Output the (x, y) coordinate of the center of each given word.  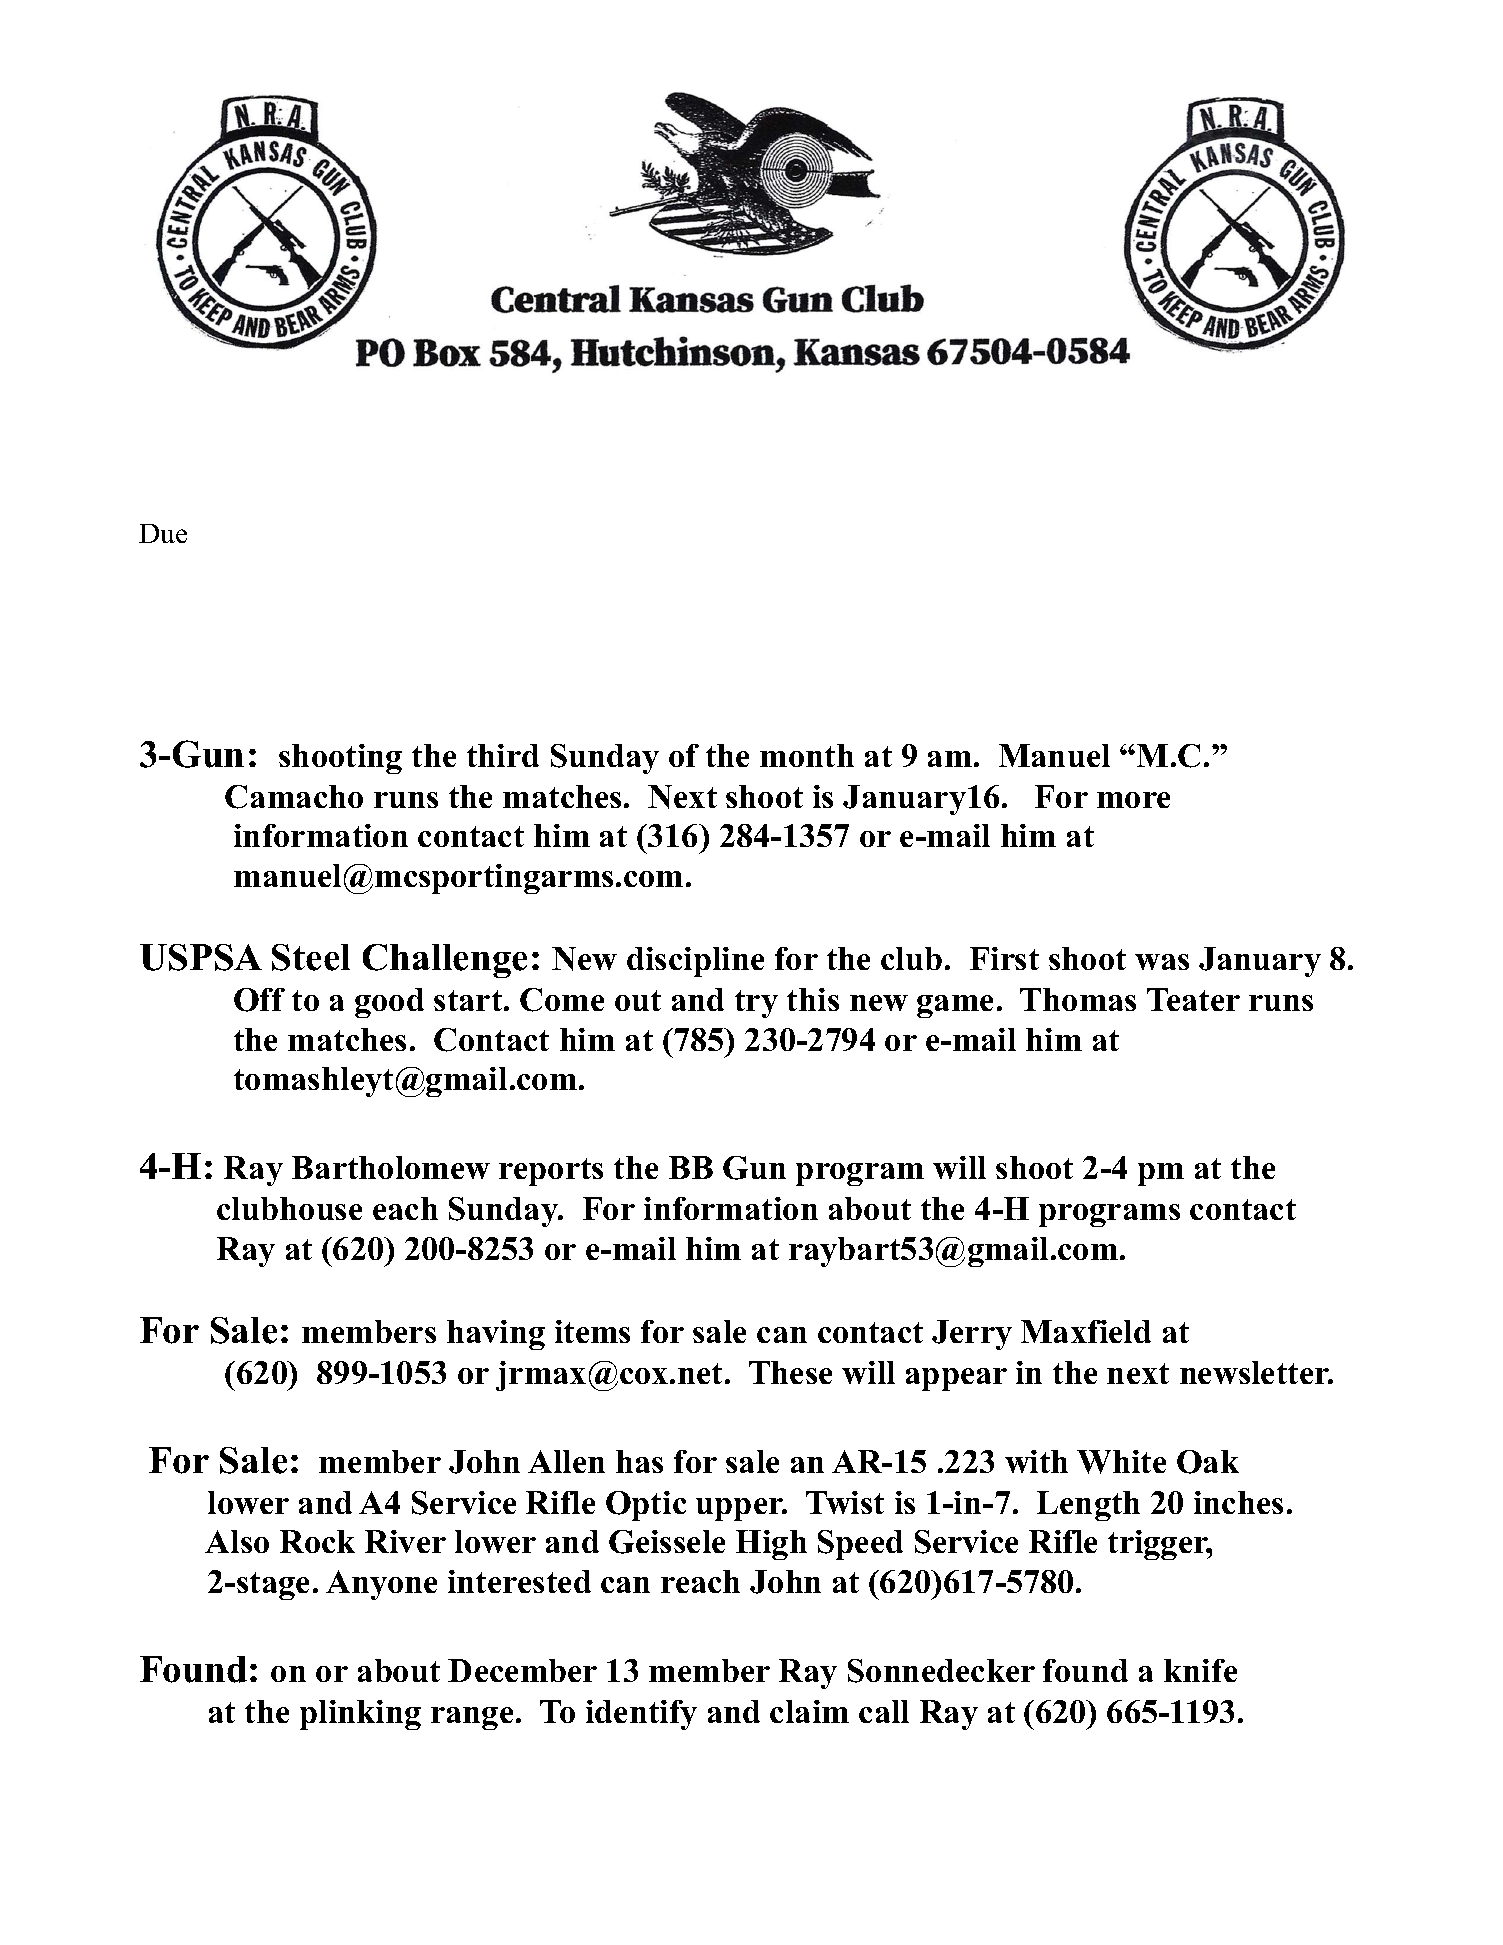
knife (1200, 1670)
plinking (360, 1715)
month (807, 755)
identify (641, 1715)
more (1133, 800)
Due (163, 533)
